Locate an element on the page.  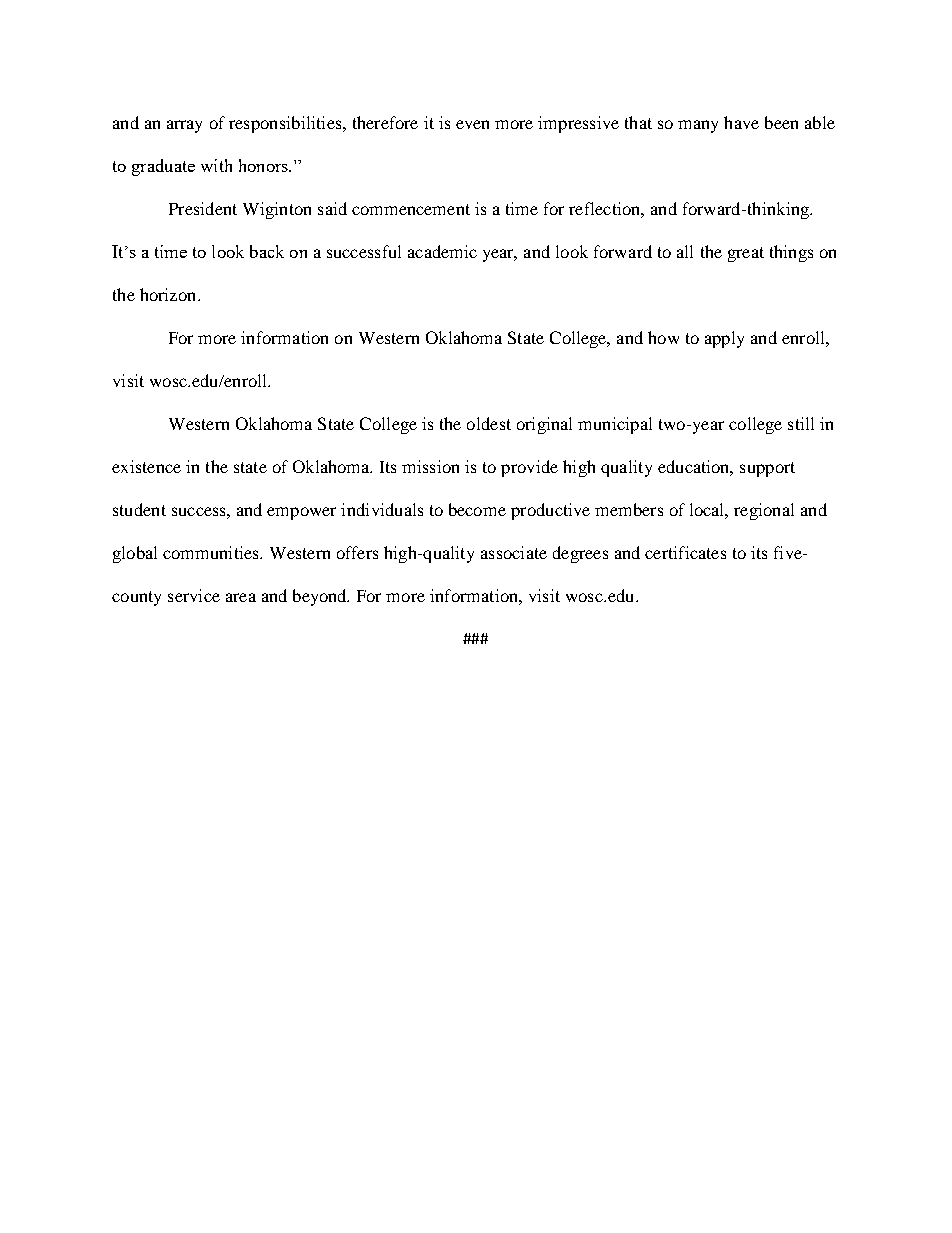
apply is located at coordinates (724, 339).
